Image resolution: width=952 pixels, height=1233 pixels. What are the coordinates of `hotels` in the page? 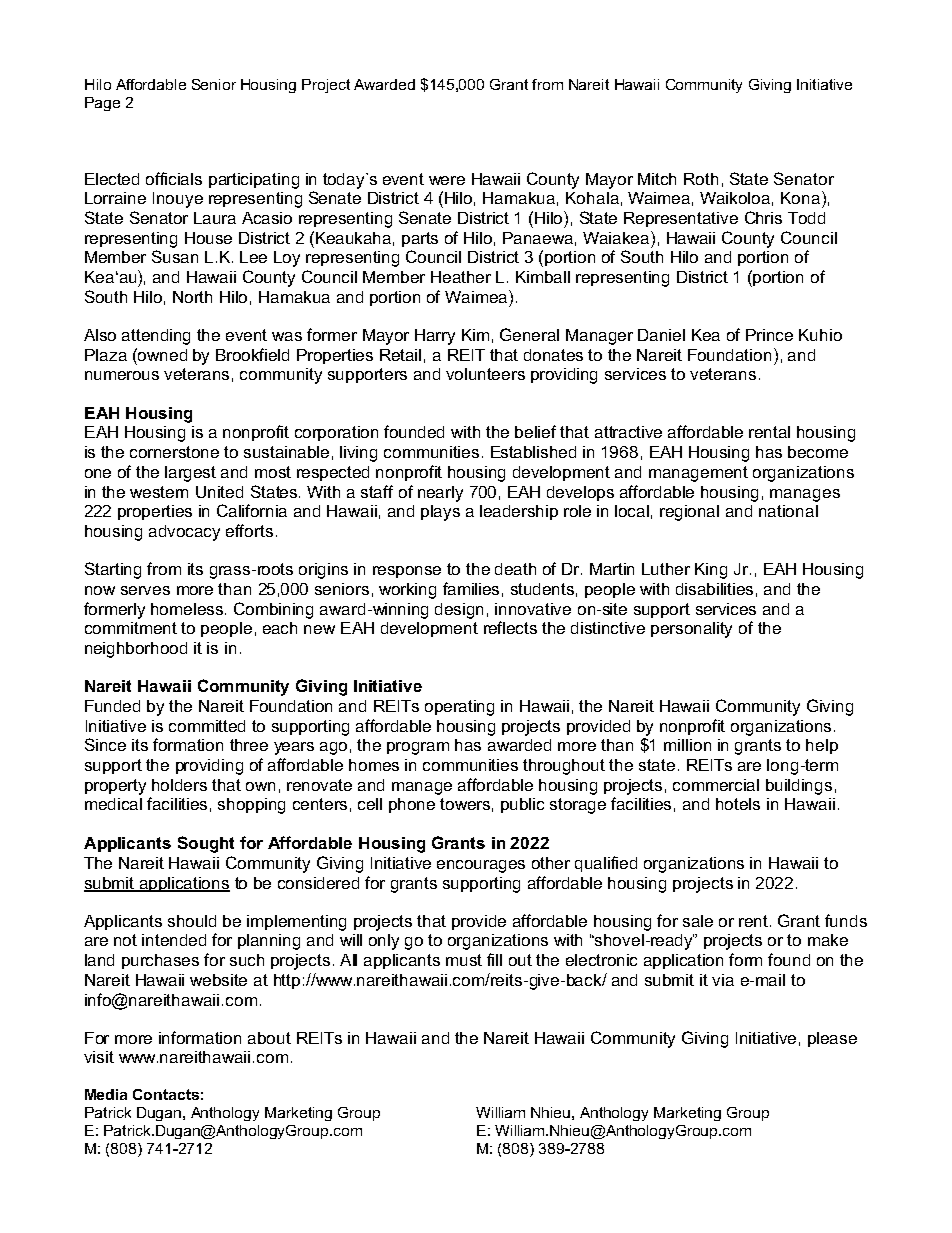 It's located at (738, 804).
